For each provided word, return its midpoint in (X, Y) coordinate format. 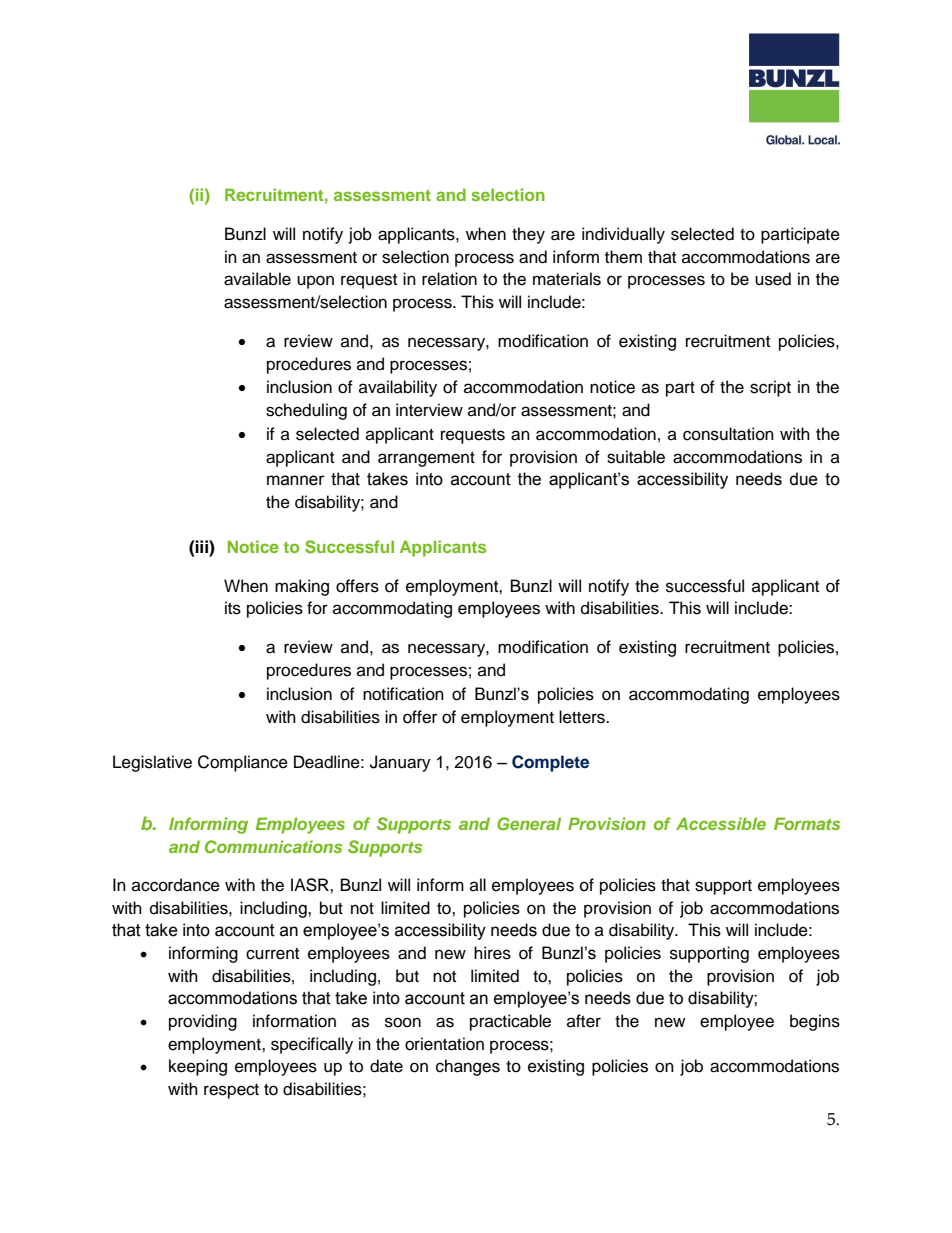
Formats (807, 823)
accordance (176, 885)
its (233, 608)
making (302, 587)
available (257, 279)
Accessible (721, 823)
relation (449, 279)
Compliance (243, 763)
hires (492, 953)
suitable (636, 457)
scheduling (306, 411)
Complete (550, 763)
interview (429, 410)
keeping (198, 1067)
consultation (728, 434)
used (773, 279)
